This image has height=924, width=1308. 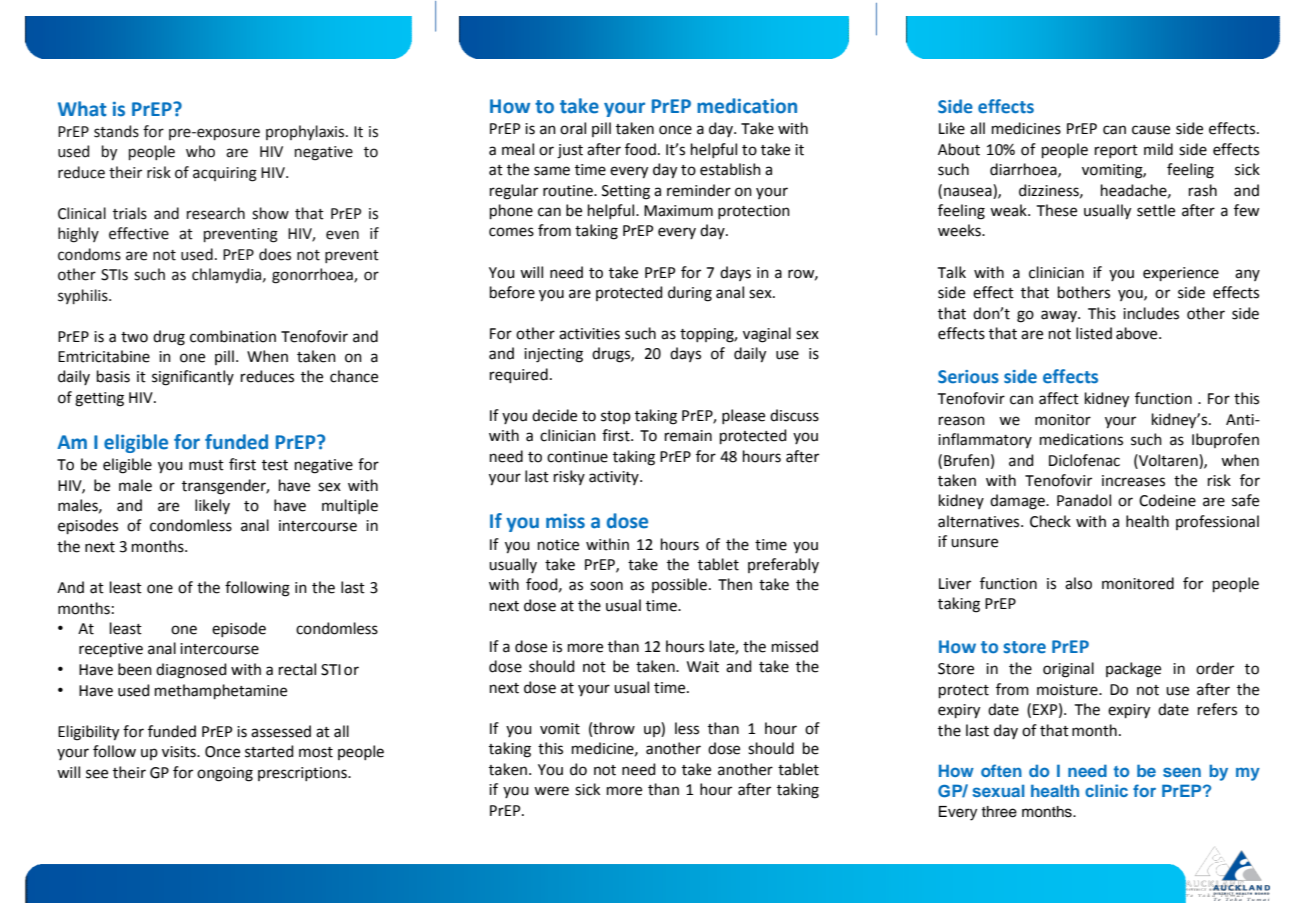 I want to click on who, so click(x=200, y=151).
